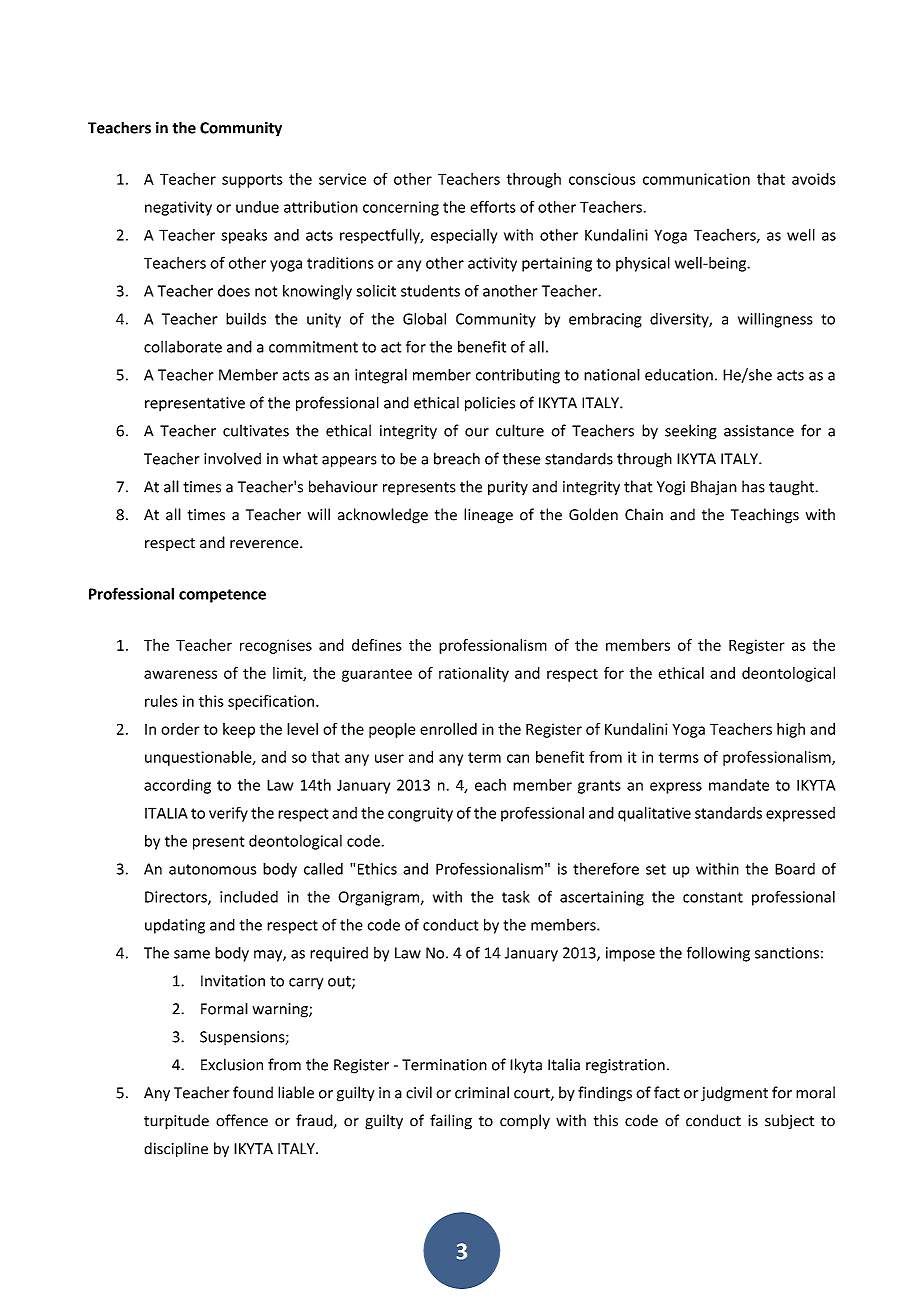 The image size is (924, 1308). Describe the element at coordinates (791, 730) in the document. I see `high` at that location.
